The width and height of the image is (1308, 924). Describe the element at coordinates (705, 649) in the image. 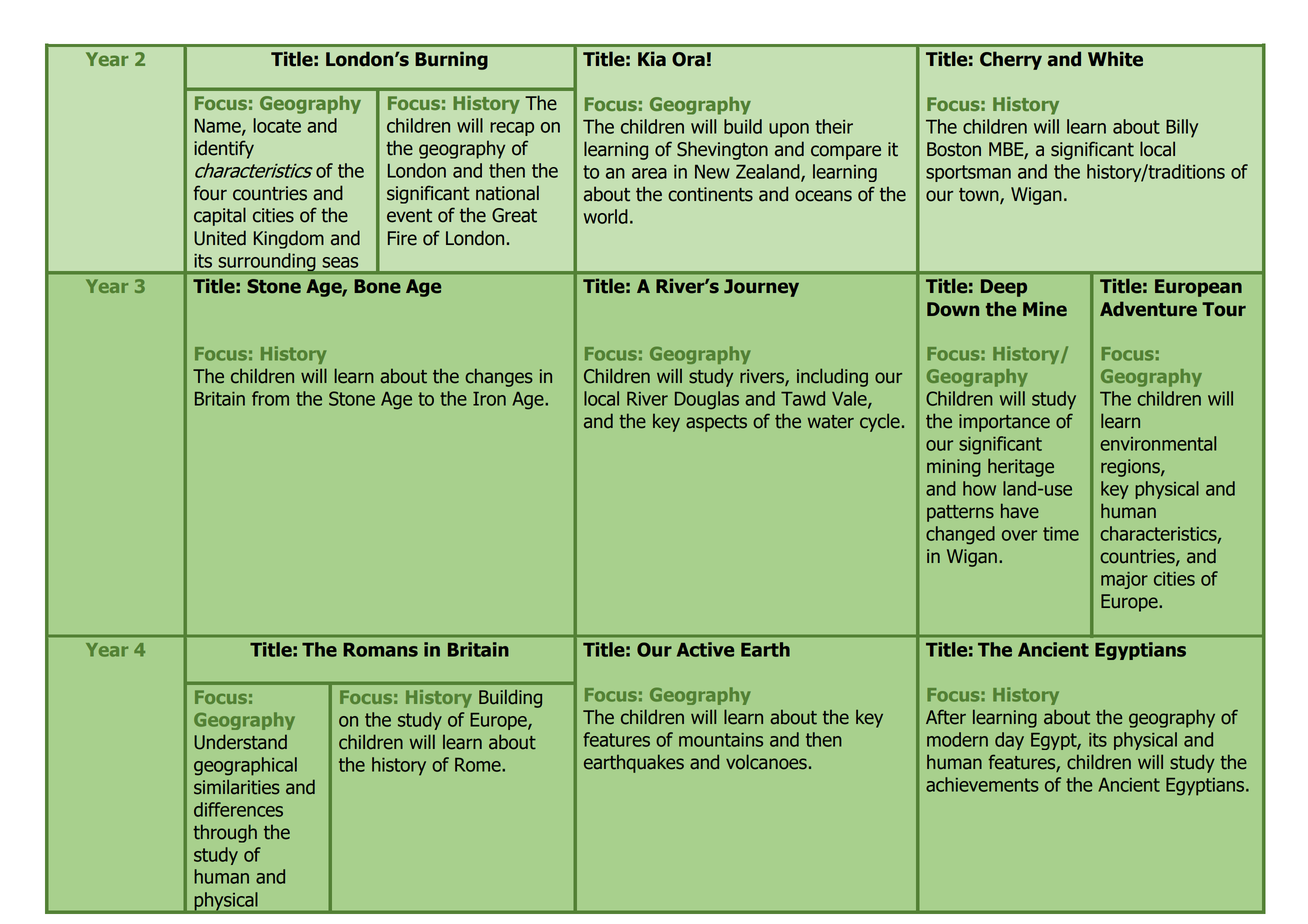

I see `Active` at that location.
